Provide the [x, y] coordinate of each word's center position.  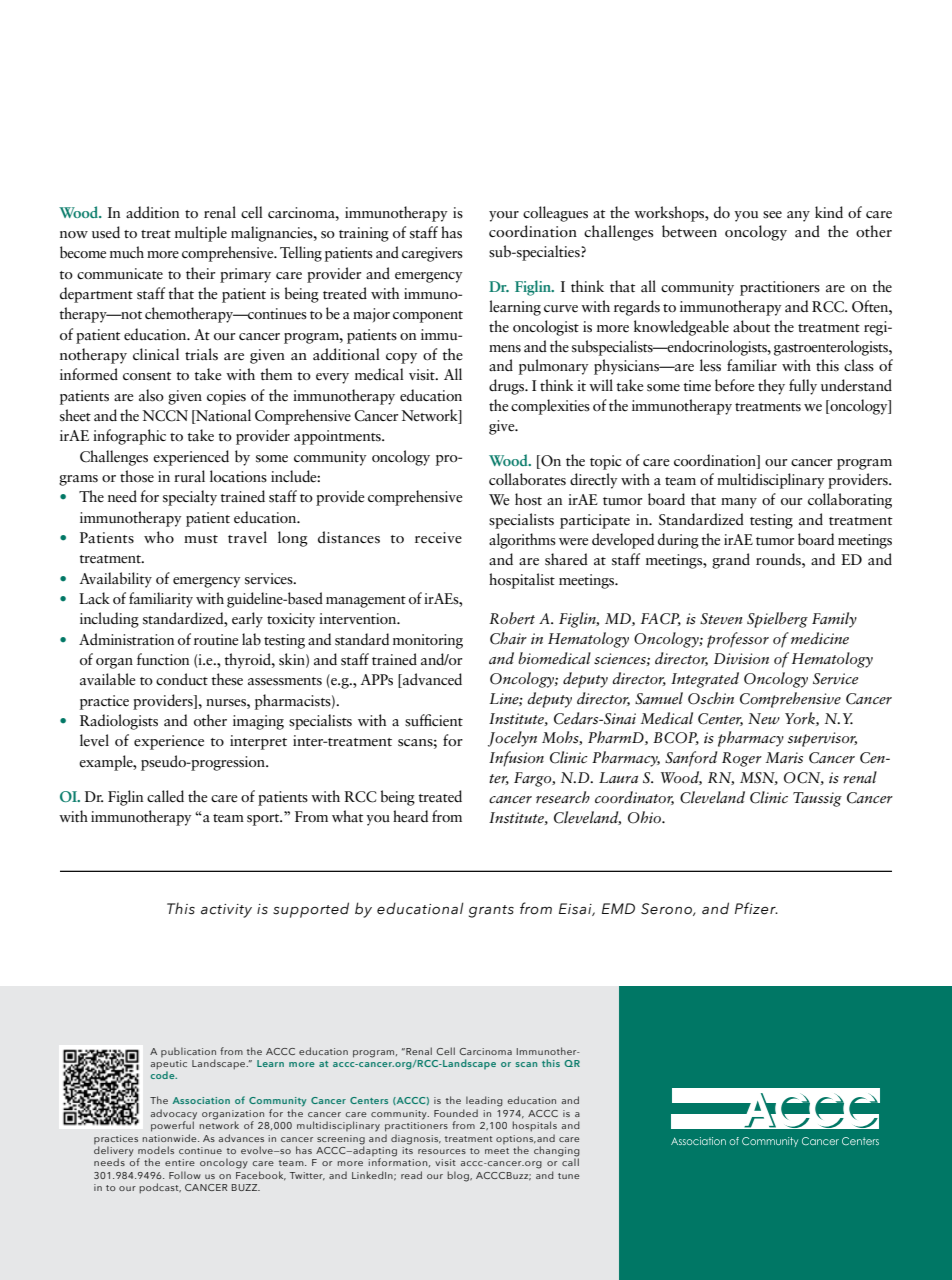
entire [180, 1162]
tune [568, 1176]
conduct [182, 679]
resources [442, 1151]
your [504, 216]
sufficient [434, 720]
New [764, 719]
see [772, 215]
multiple [201, 234]
